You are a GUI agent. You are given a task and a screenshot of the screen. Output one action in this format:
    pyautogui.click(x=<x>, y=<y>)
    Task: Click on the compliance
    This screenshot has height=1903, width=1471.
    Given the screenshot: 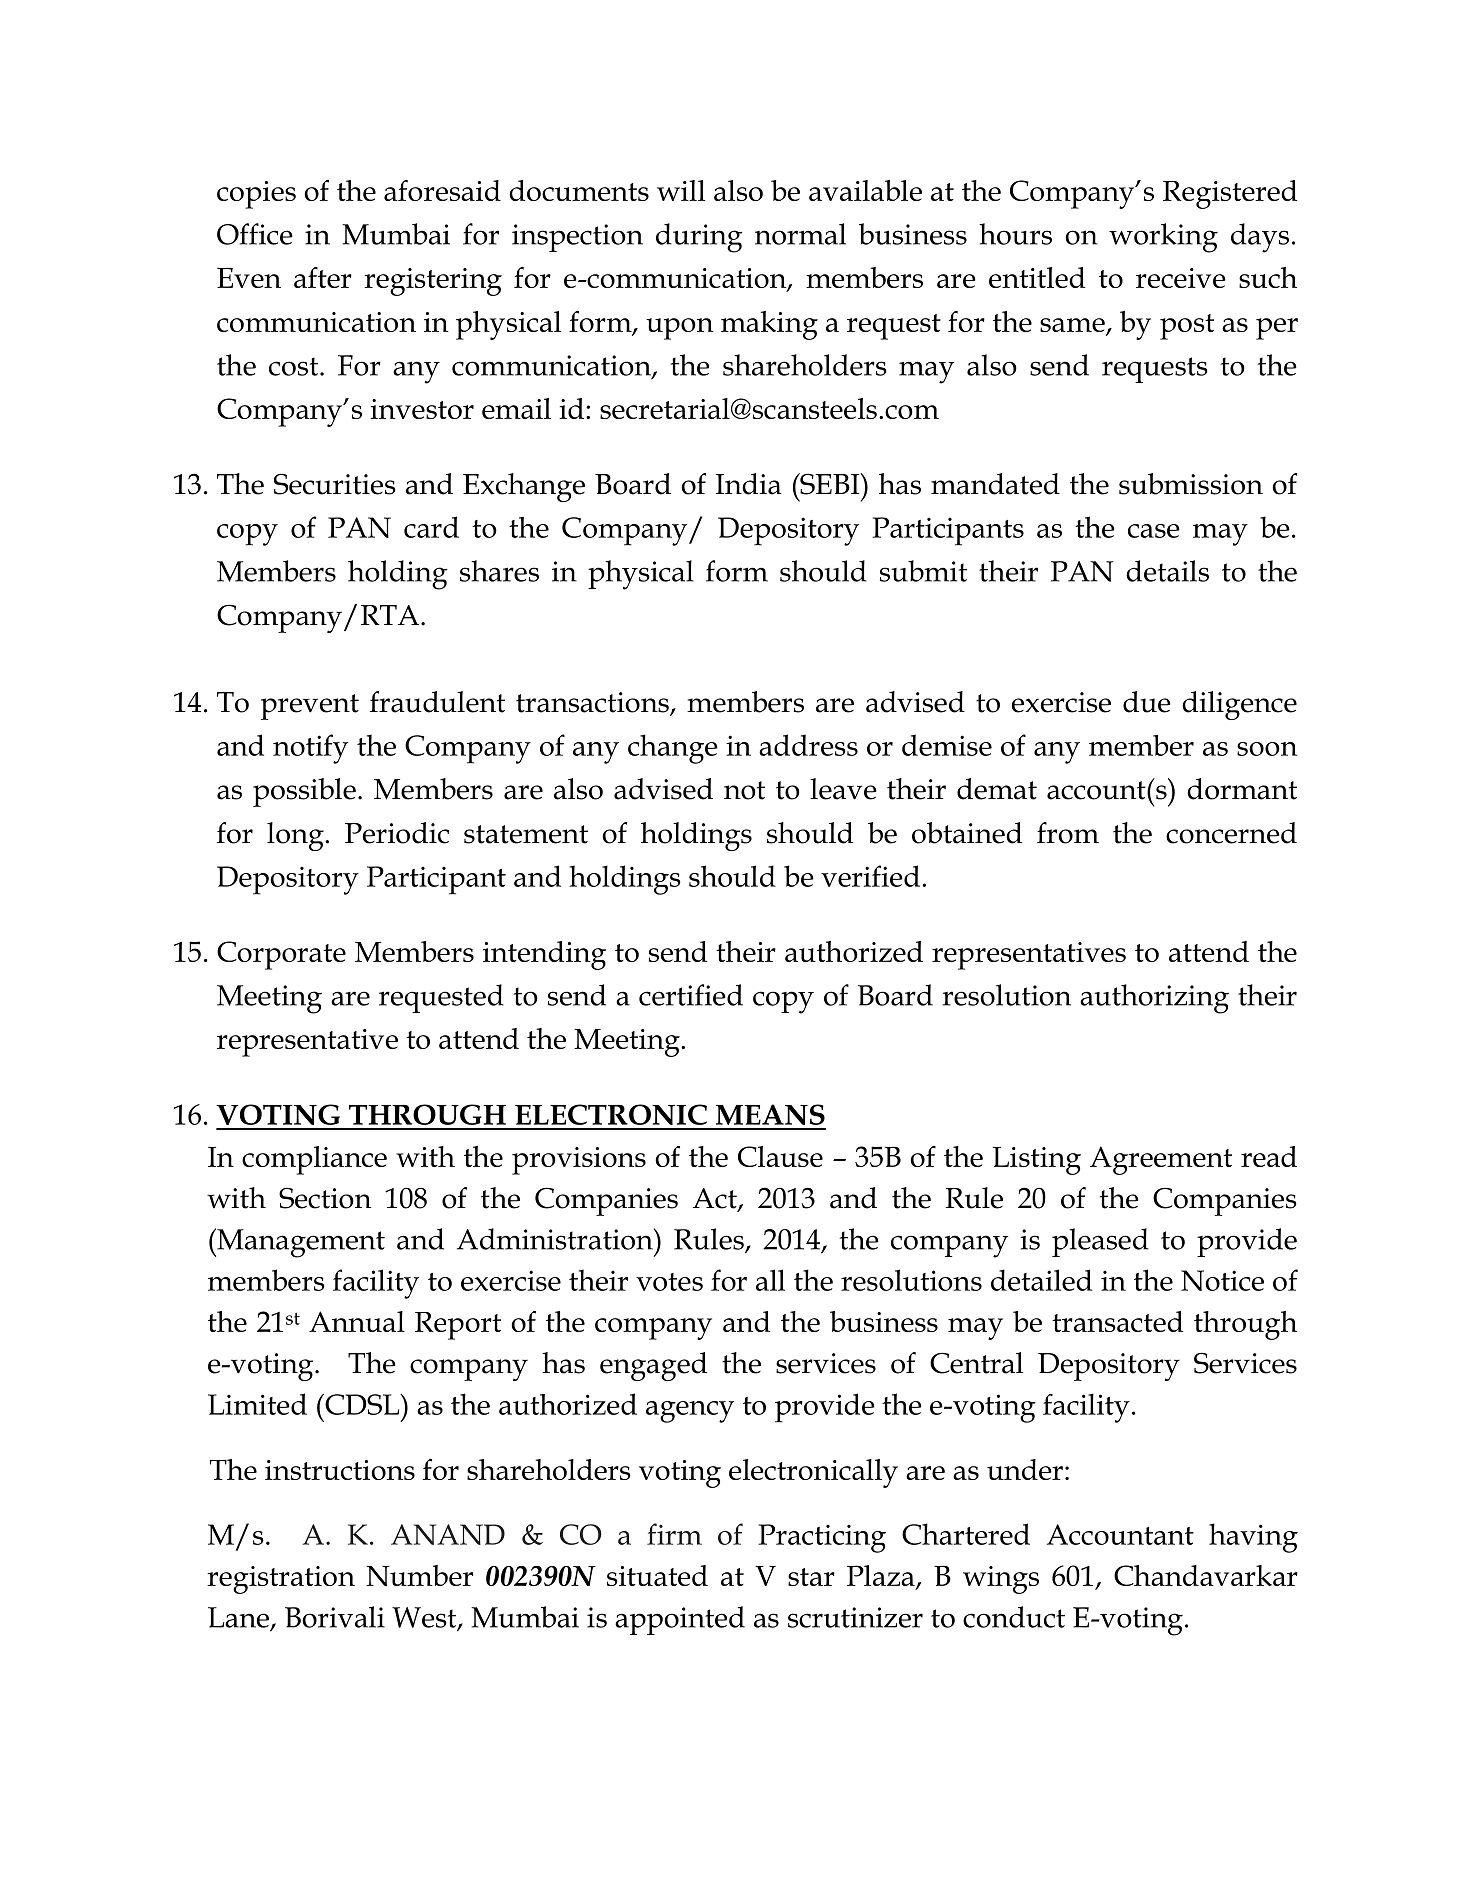 What is the action you would take?
    pyautogui.click(x=314, y=1160)
